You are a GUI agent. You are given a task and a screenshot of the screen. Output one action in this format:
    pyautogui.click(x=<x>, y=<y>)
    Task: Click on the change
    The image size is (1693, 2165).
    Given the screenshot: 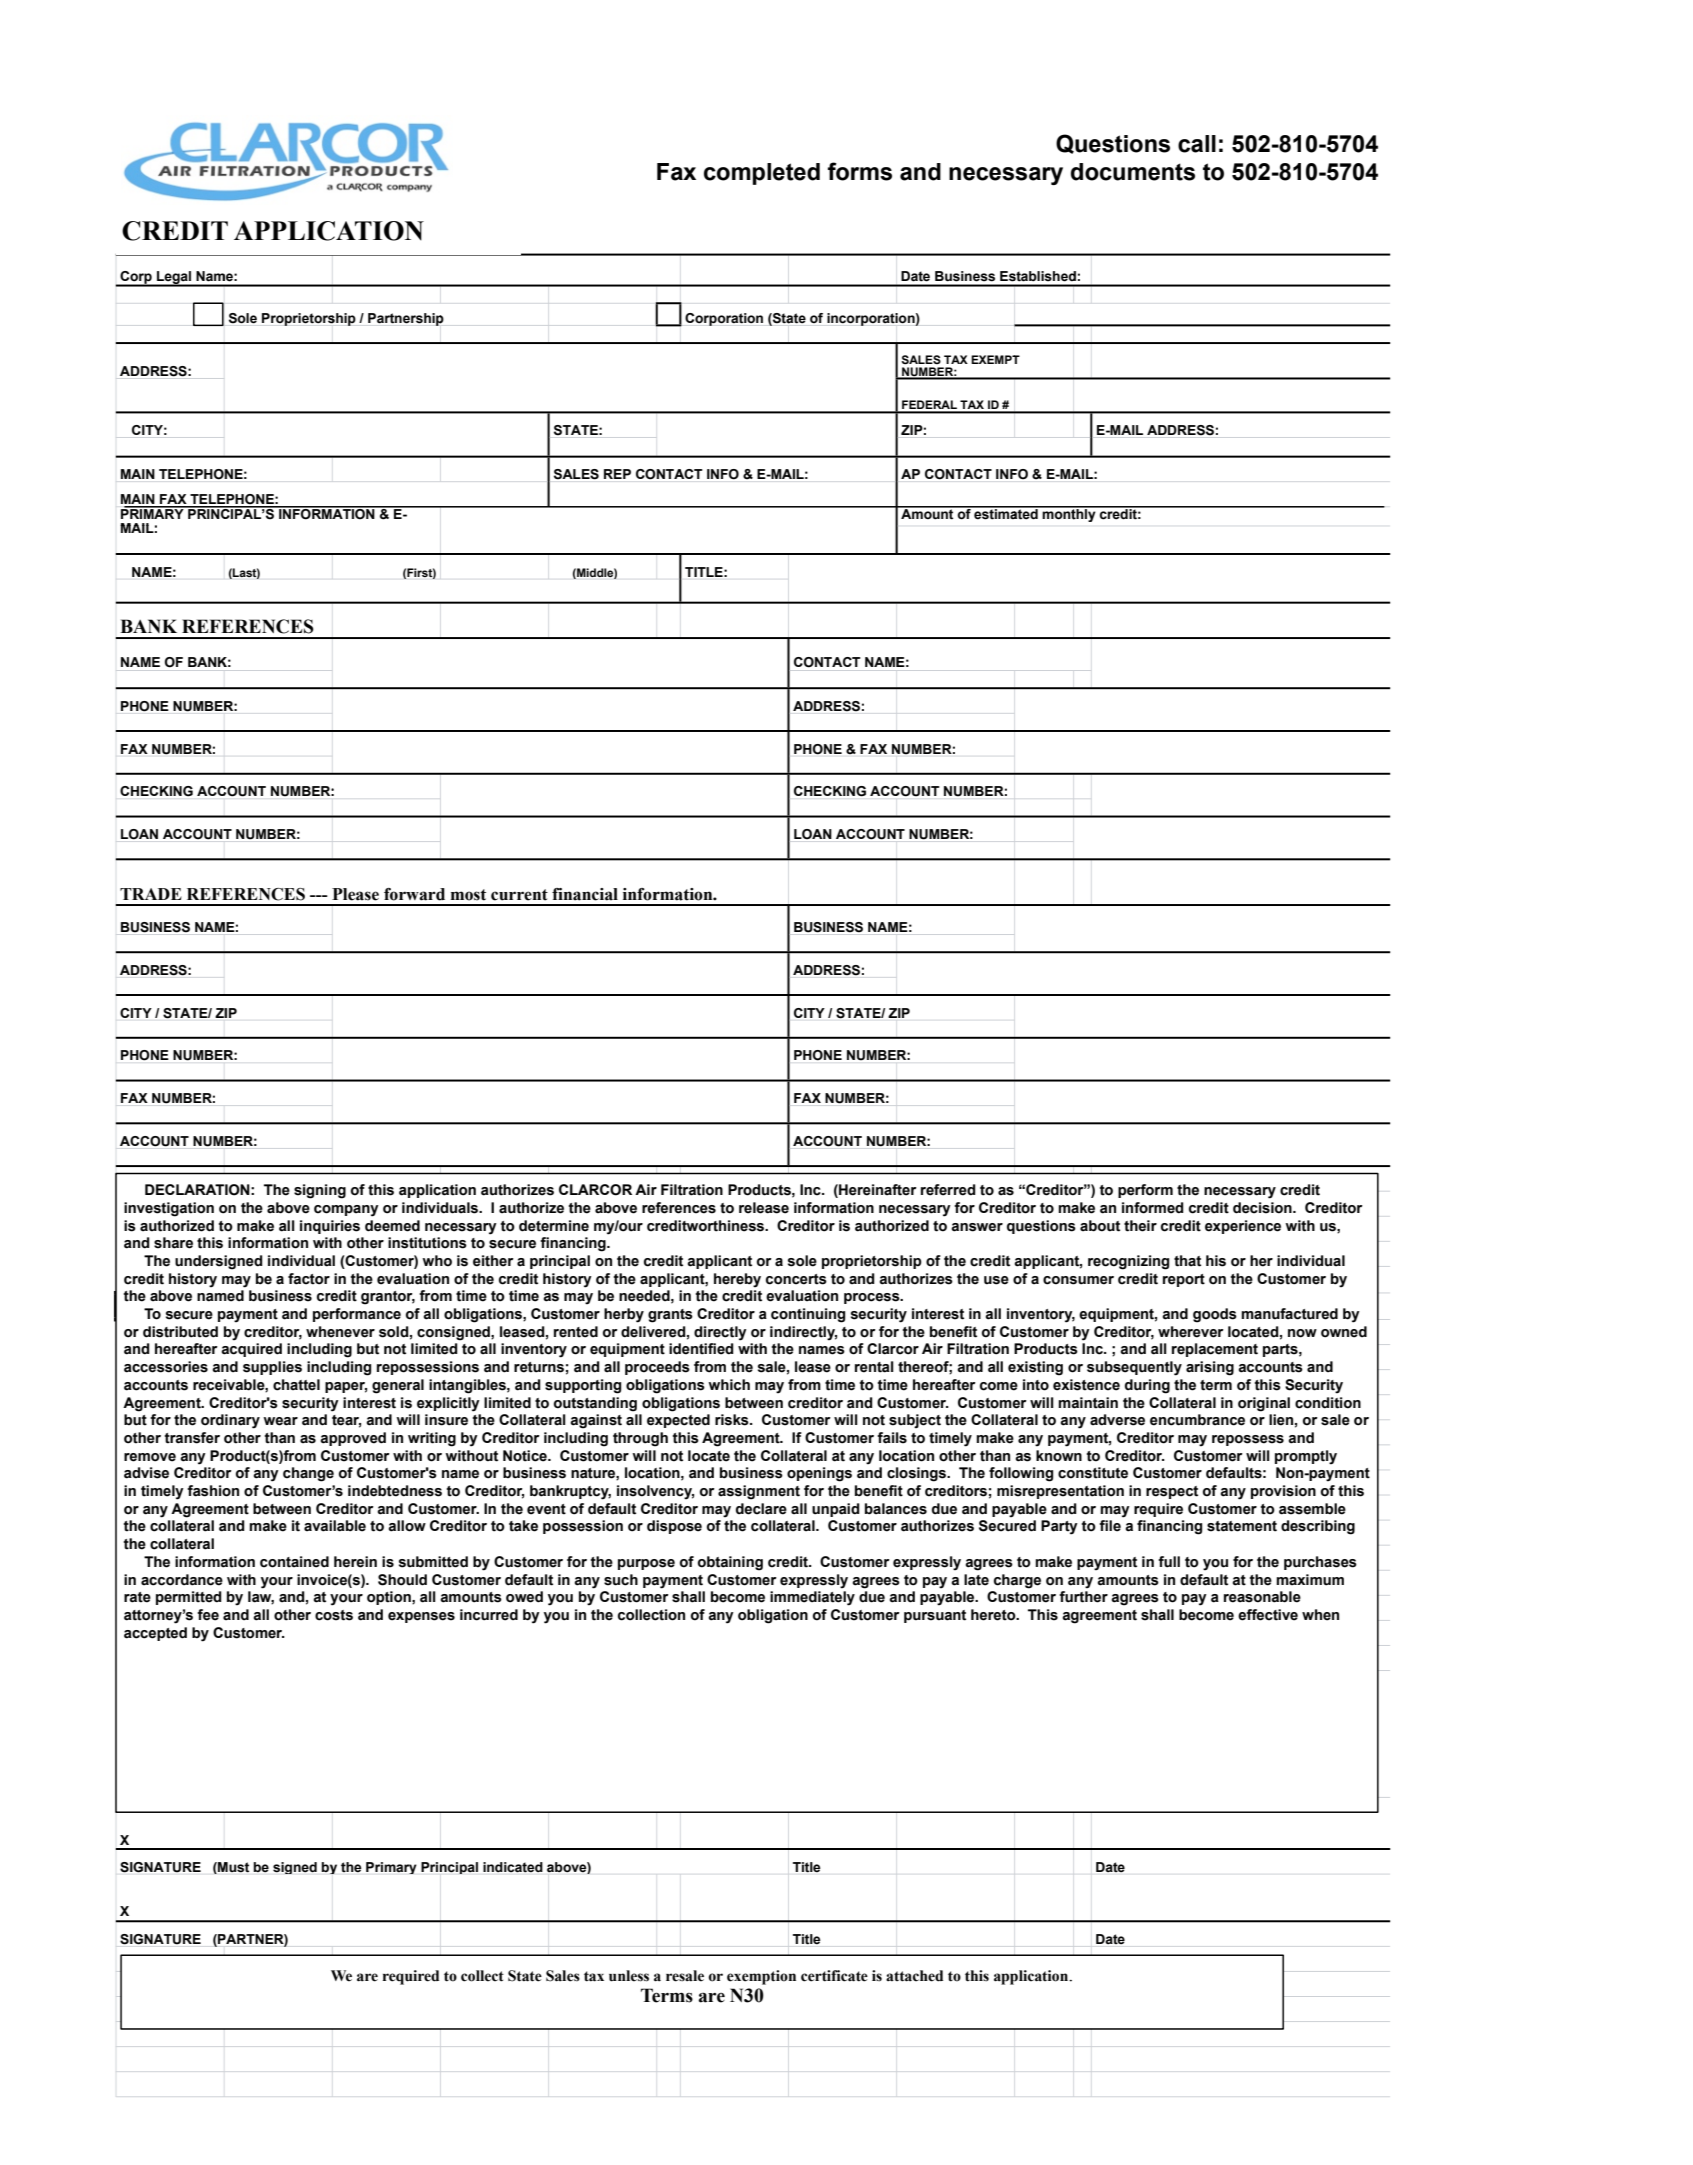 What is the action you would take?
    pyautogui.click(x=308, y=1474)
